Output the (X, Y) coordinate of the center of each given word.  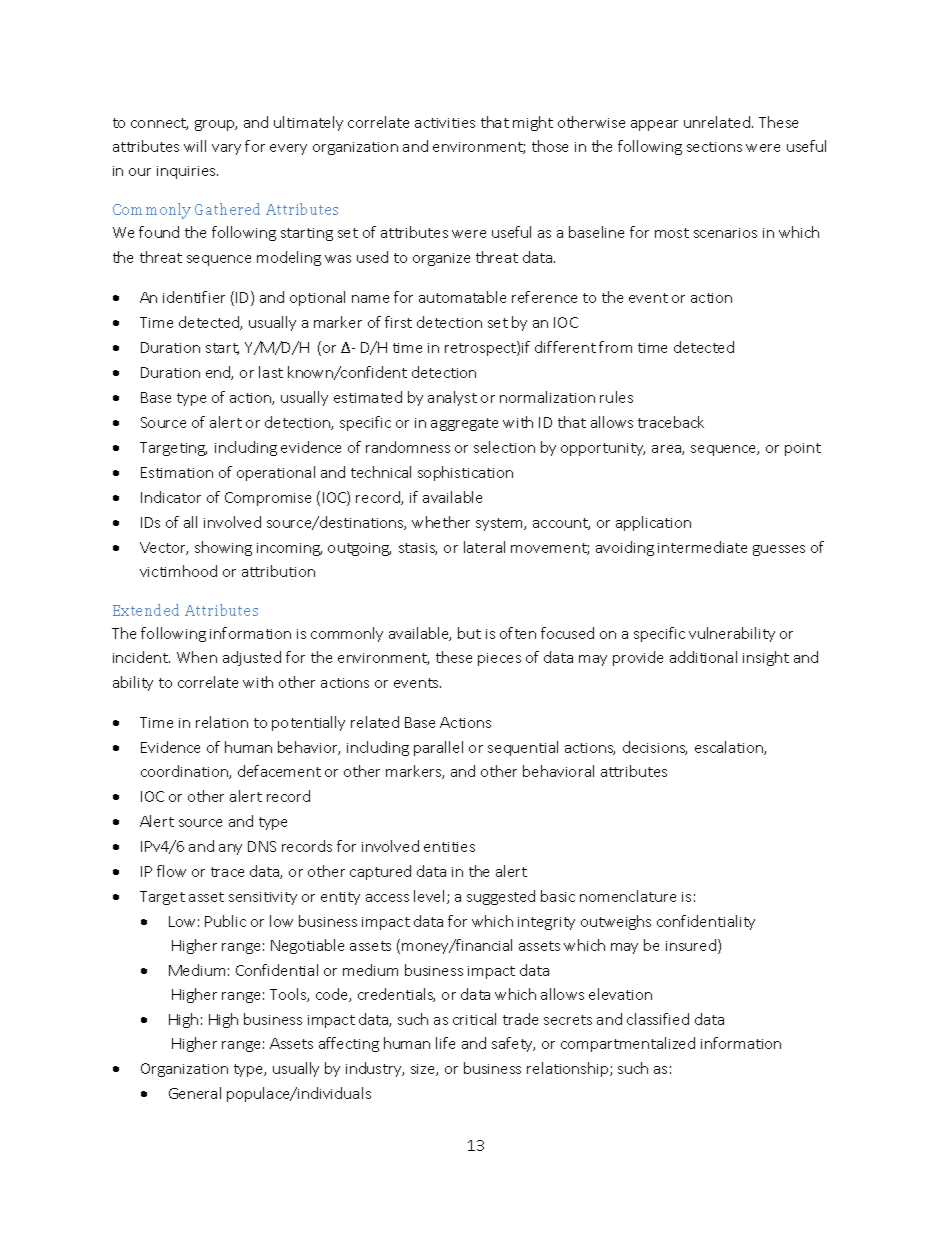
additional (703, 657)
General (195, 1093)
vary (226, 149)
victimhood (178, 571)
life (445, 1043)
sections (714, 147)
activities (445, 123)
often (518, 633)
